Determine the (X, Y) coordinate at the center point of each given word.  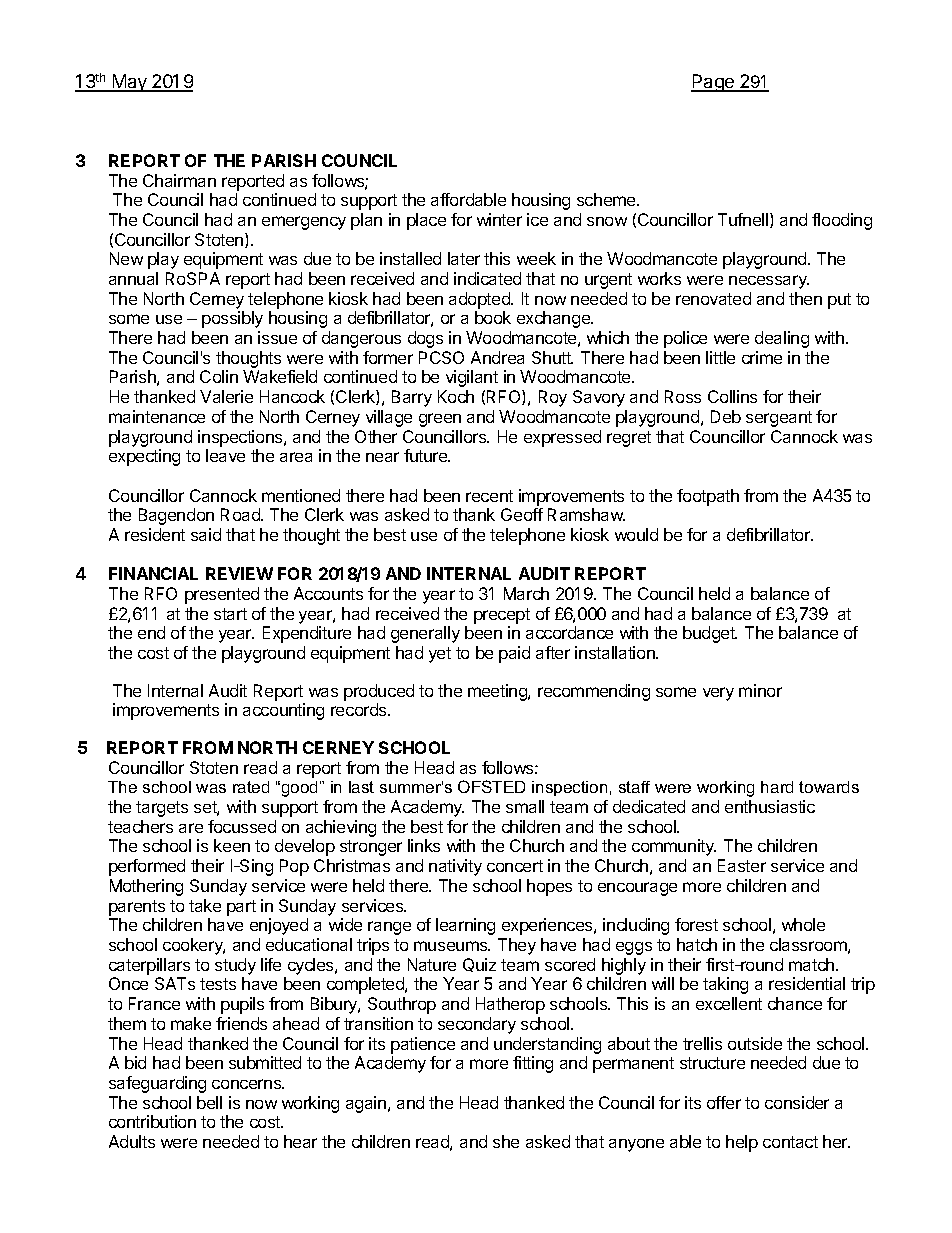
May (130, 83)
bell (209, 1102)
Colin (219, 376)
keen (232, 845)
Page (713, 83)
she (506, 1141)
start (230, 614)
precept (502, 616)
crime (762, 357)
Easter (742, 865)
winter (499, 219)
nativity (455, 867)
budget (710, 634)
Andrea (497, 357)
